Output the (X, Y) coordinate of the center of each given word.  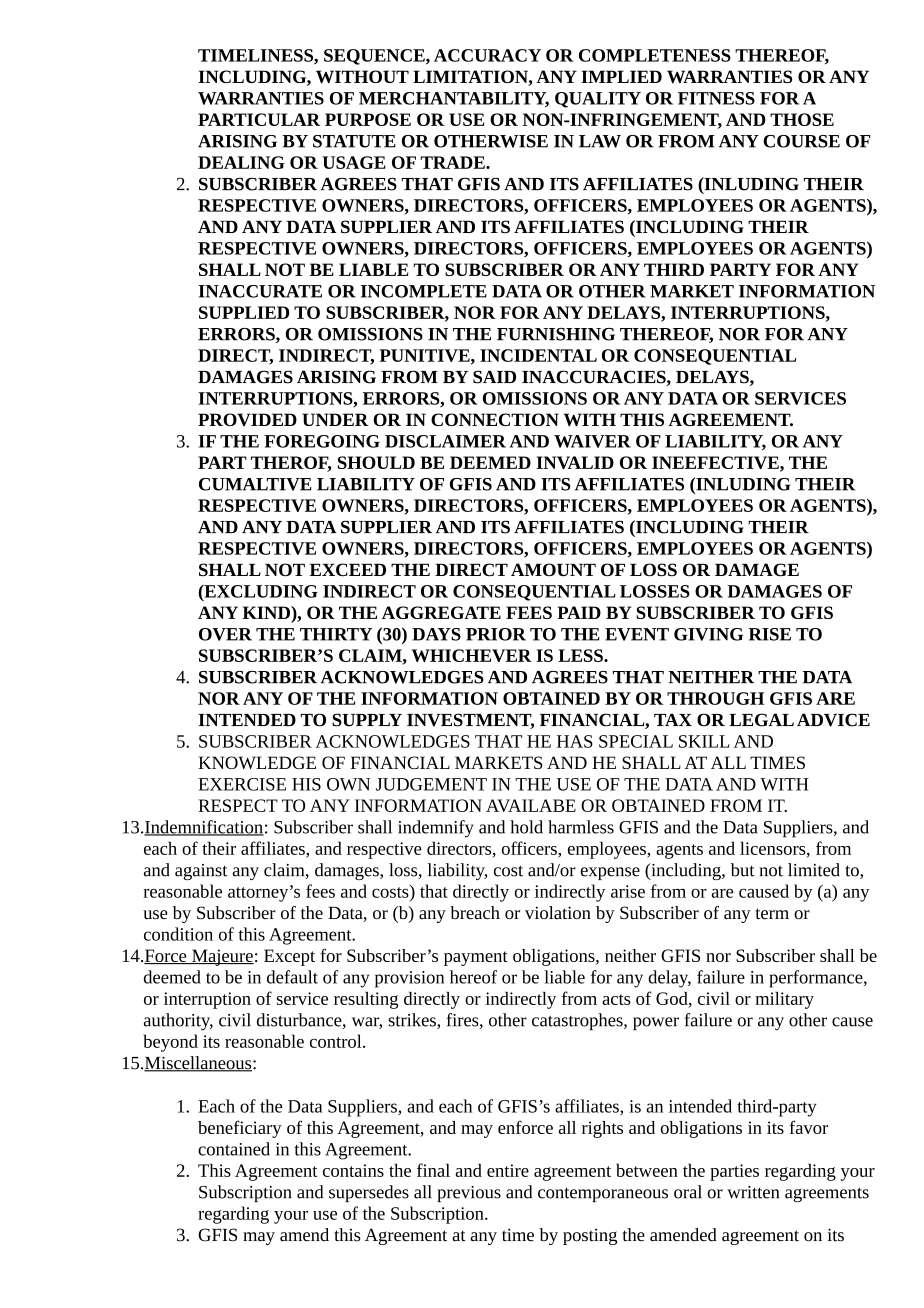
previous (469, 1194)
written (753, 1192)
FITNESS (716, 98)
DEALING (241, 162)
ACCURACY (487, 55)
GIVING (708, 634)
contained (234, 1149)
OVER (225, 634)
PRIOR (496, 634)
